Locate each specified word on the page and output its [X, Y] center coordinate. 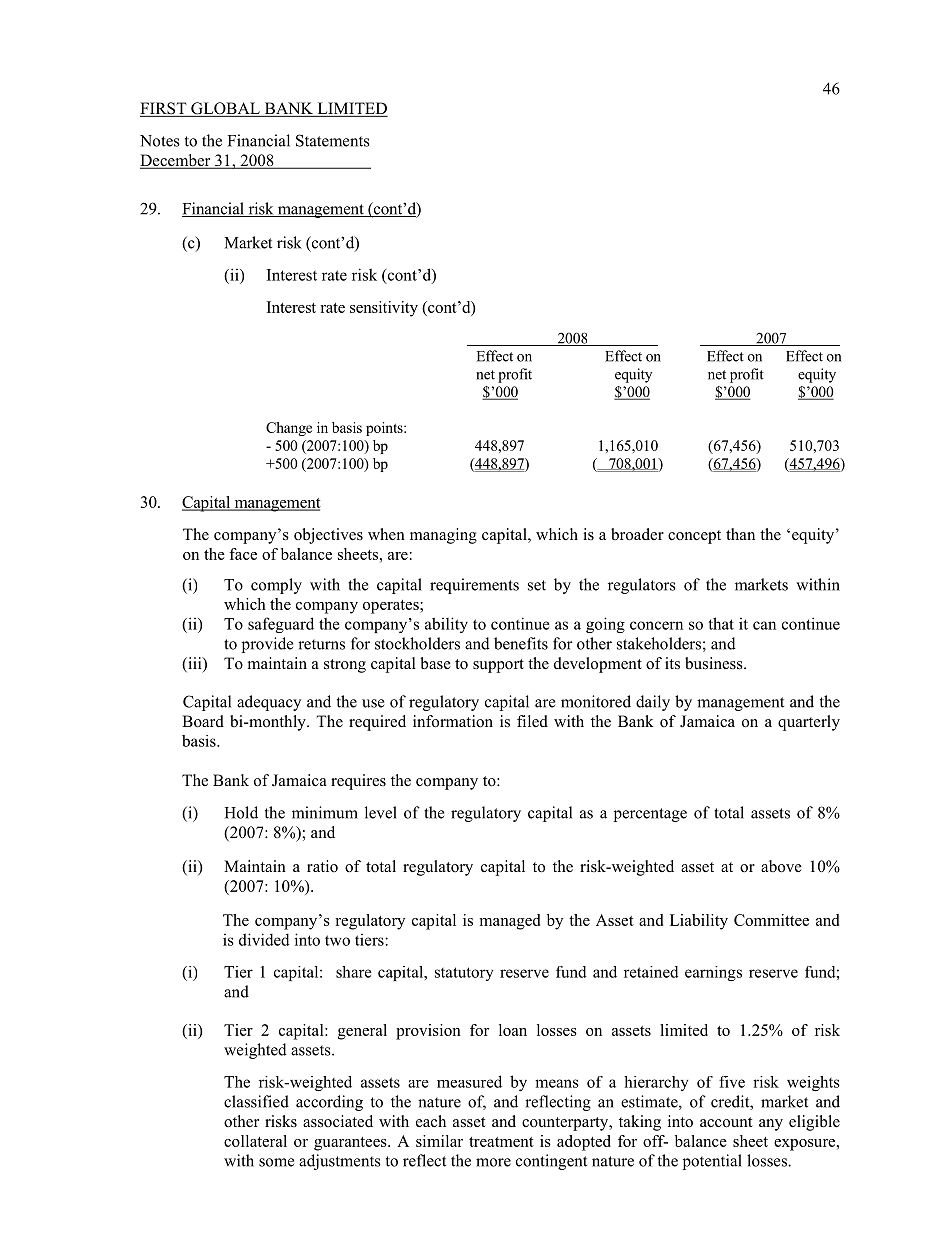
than [740, 534]
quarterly [809, 723]
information [453, 721]
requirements [474, 586]
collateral [255, 1141]
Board [203, 721]
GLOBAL [225, 109]
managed [510, 922]
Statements [333, 140]
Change [289, 429]
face [243, 554]
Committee [771, 920]
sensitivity [384, 309]
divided [264, 939]
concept [694, 537]
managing [443, 536]
